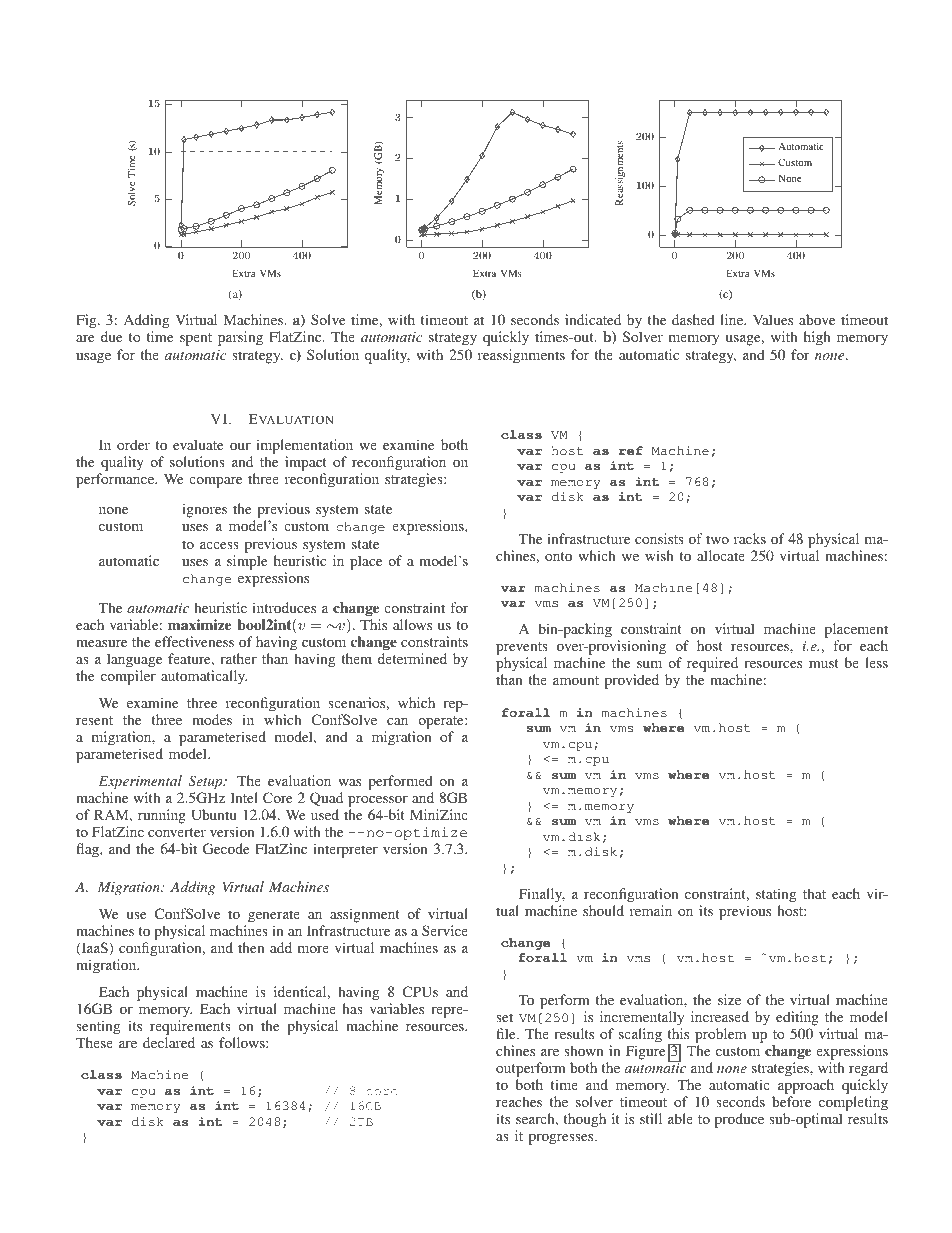 This document has height=1233, width=952. What do you see at coordinates (219, 545) in the document?
I see `access` at bounding box center [219, 545].
